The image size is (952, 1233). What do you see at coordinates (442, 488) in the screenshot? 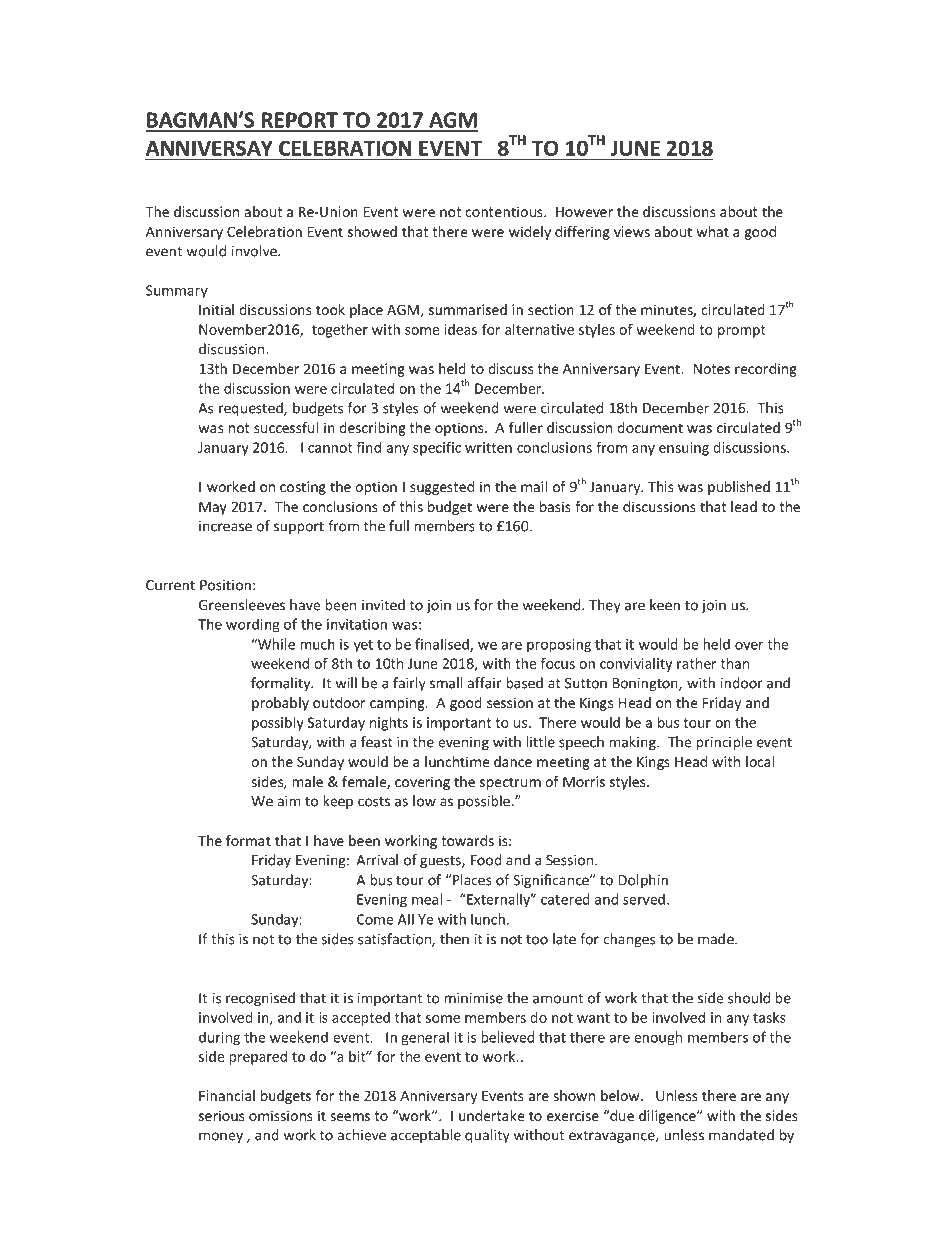
I see `suggested` at bounding box center [442, 488].
